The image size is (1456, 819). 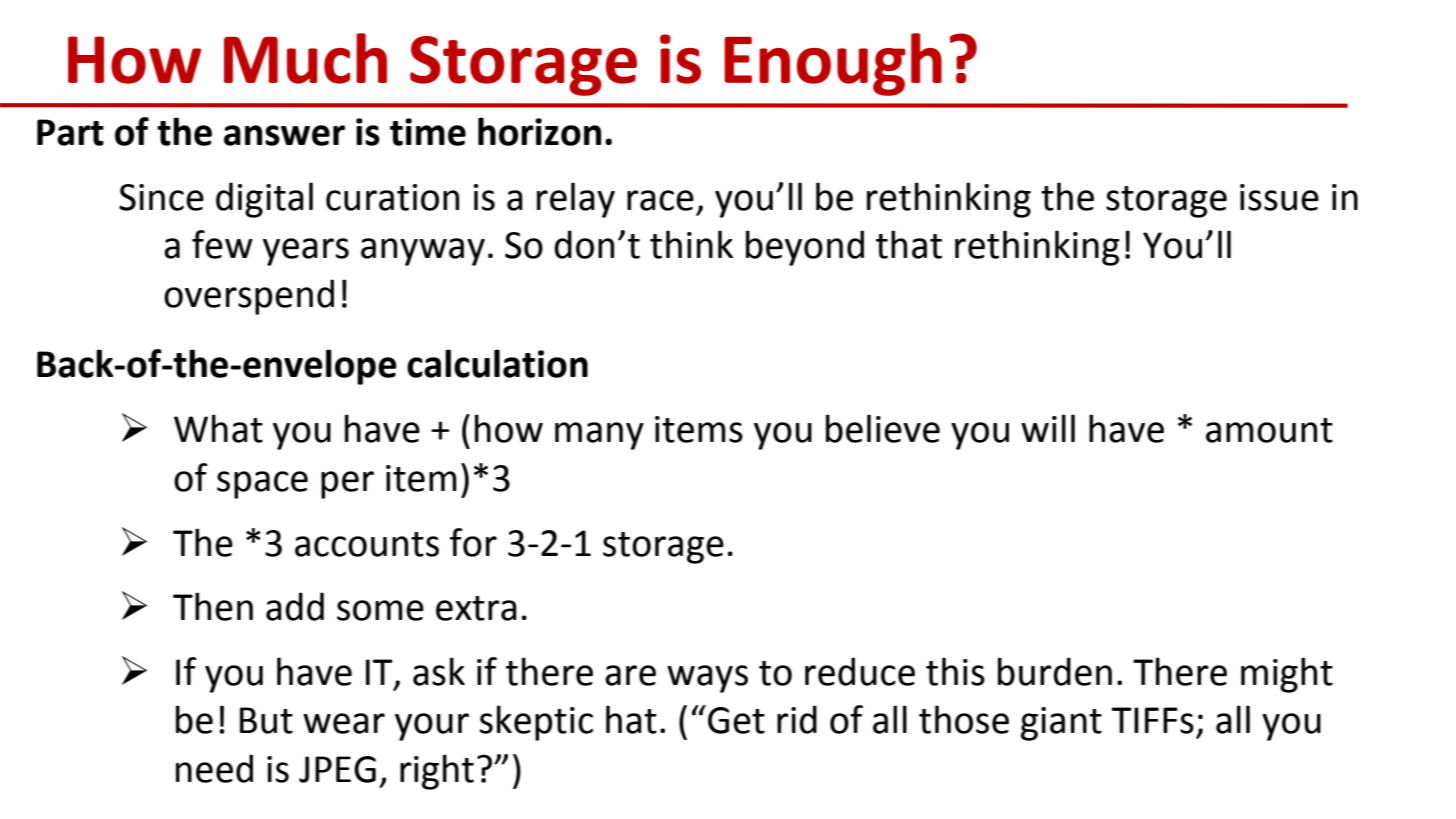 What do you see at coordinates (1279, 197) in the screenshot?
I see `issue` at bounding box center [1279, 197].
